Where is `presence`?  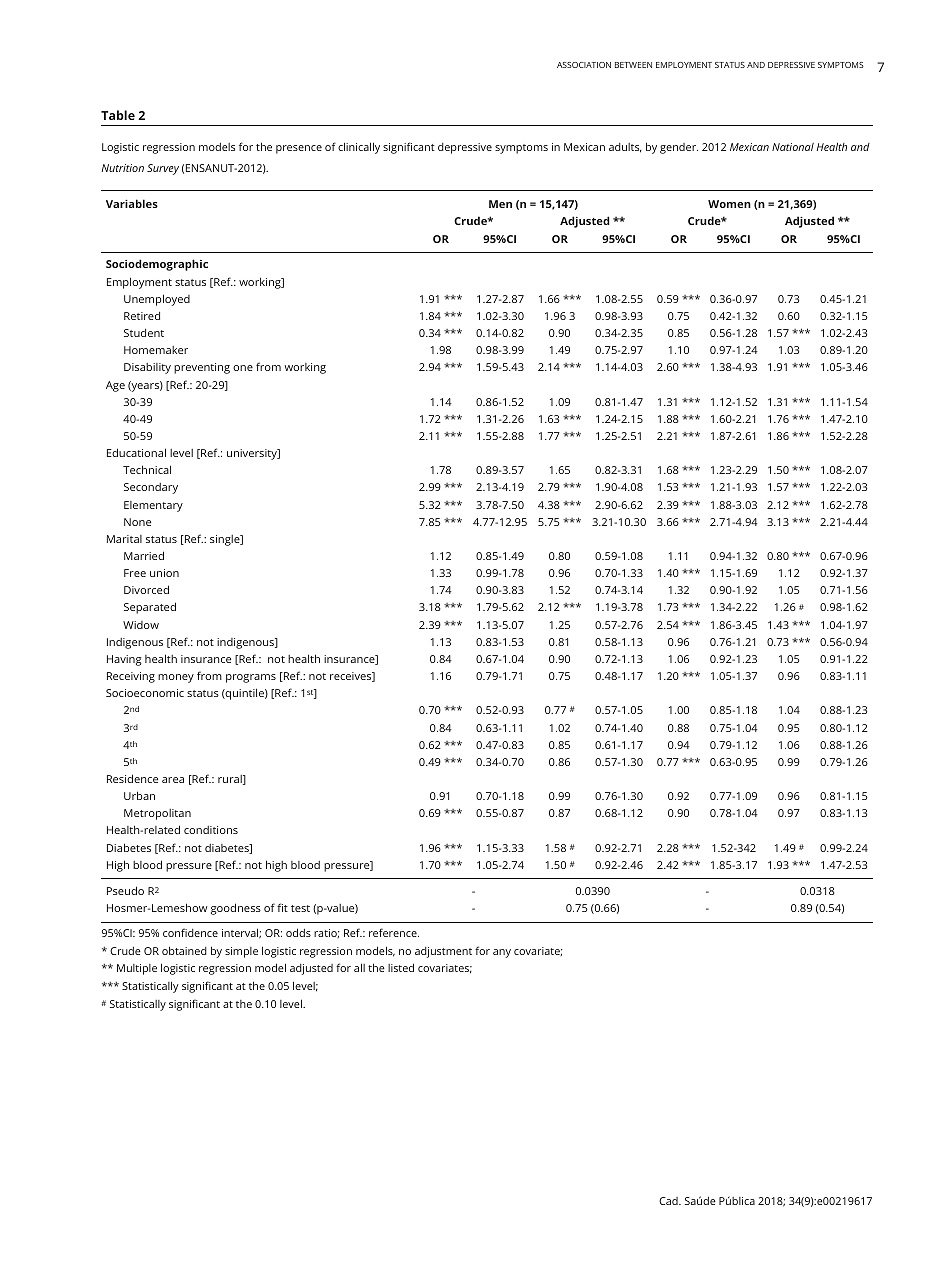
presence is located at coordinates (299, 149).
